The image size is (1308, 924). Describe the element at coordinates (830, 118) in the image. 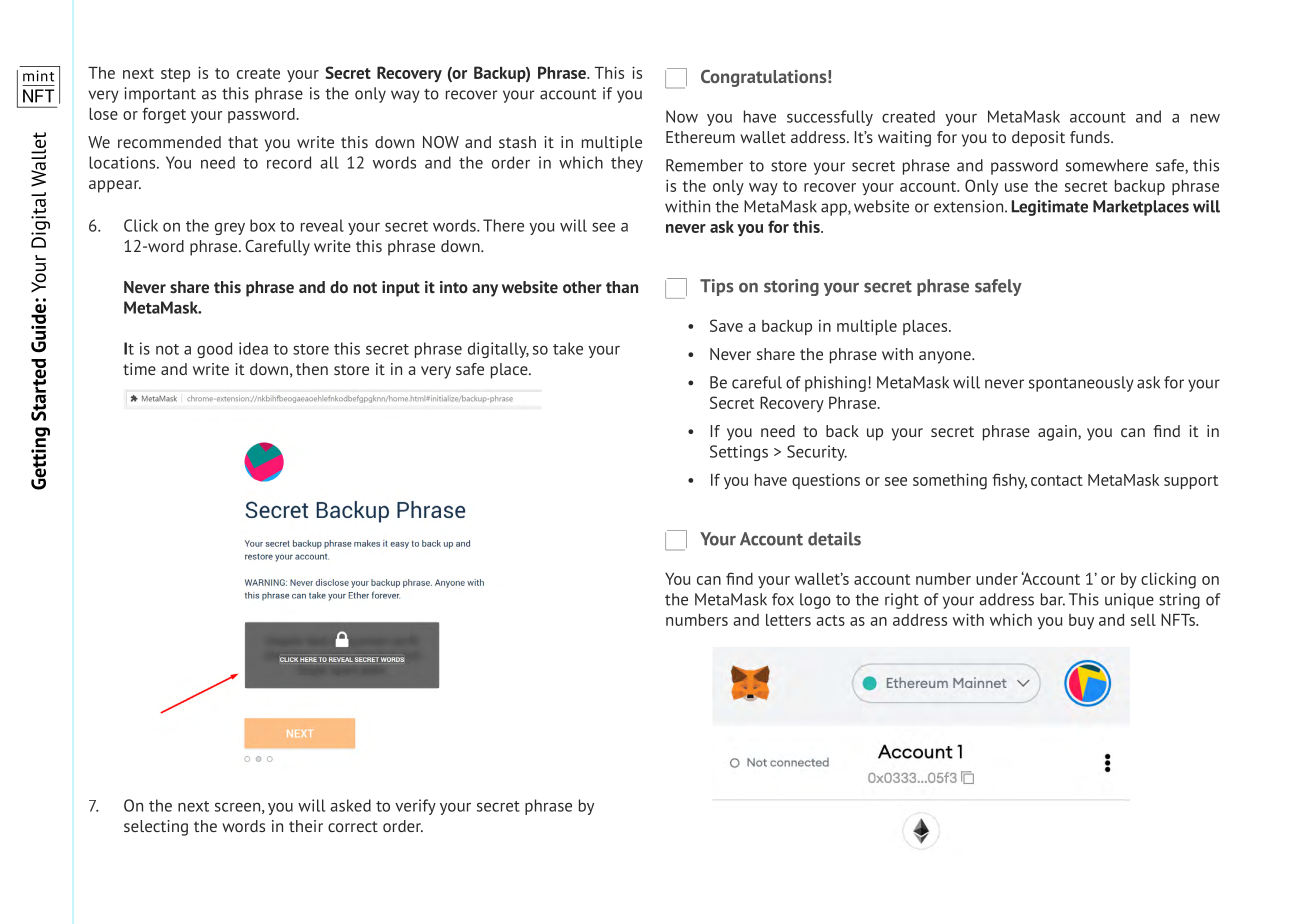

I see `successfully` at that location.
